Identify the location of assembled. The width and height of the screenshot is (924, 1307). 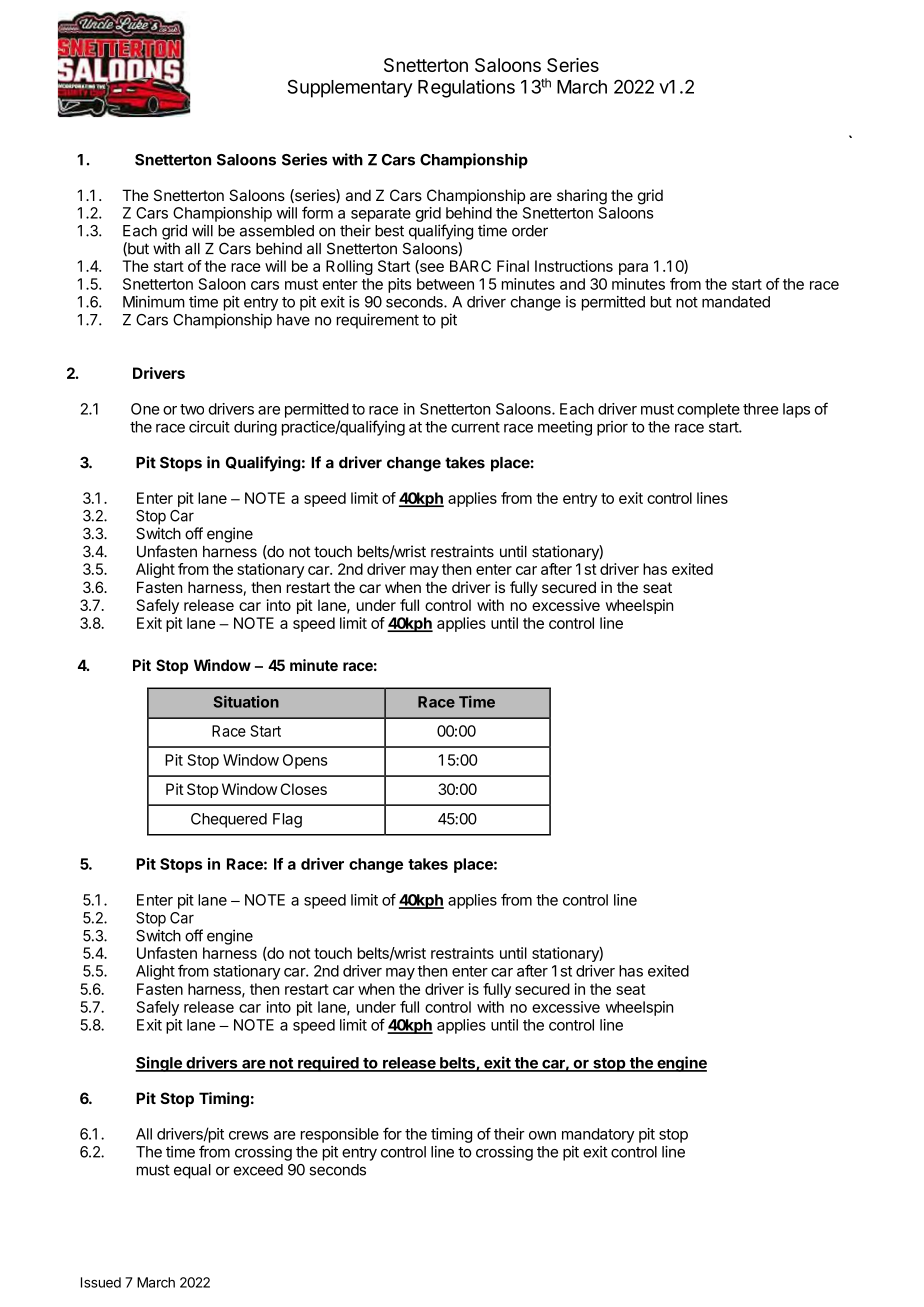
(277, 231).
